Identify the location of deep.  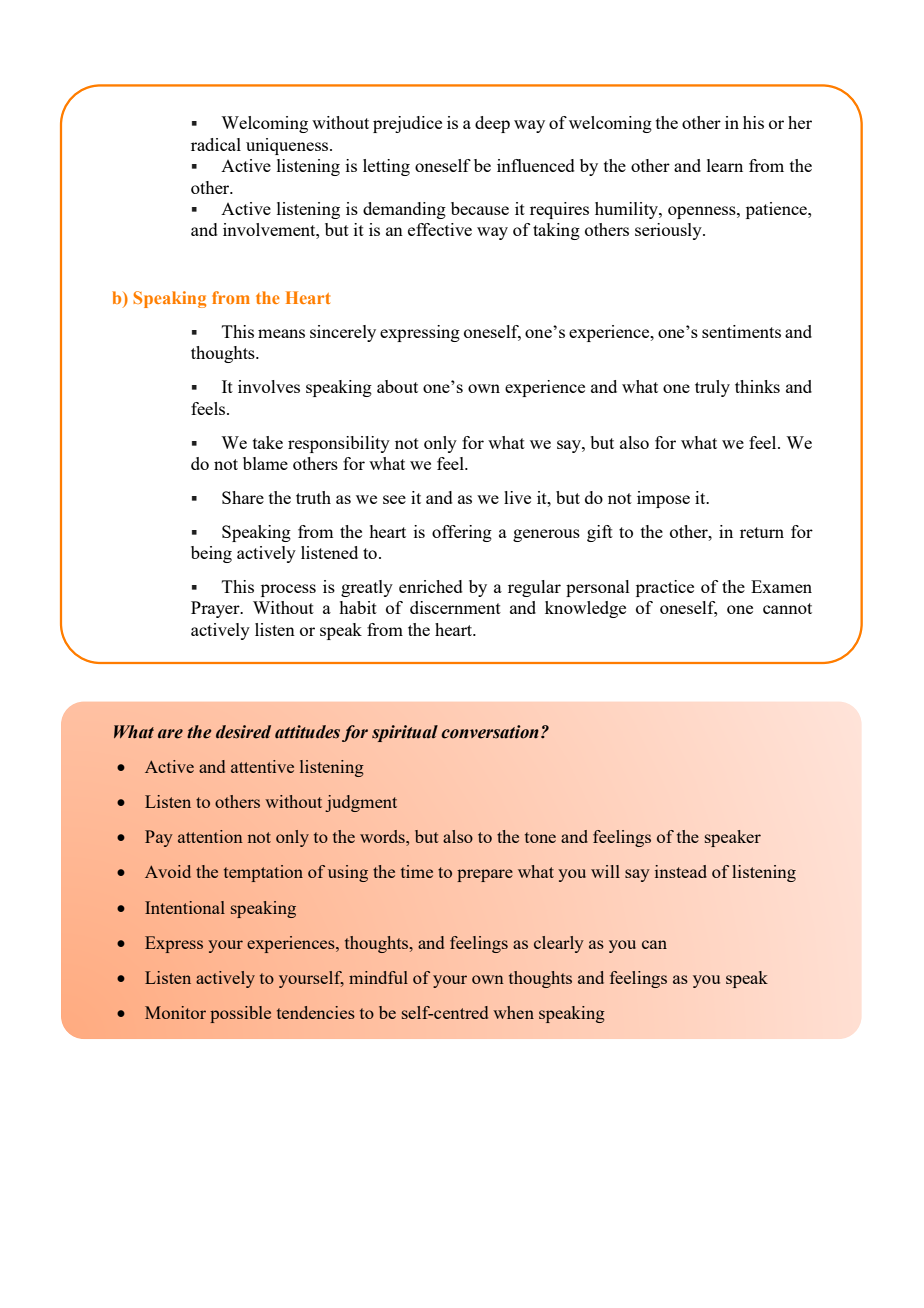
(492, 124).
